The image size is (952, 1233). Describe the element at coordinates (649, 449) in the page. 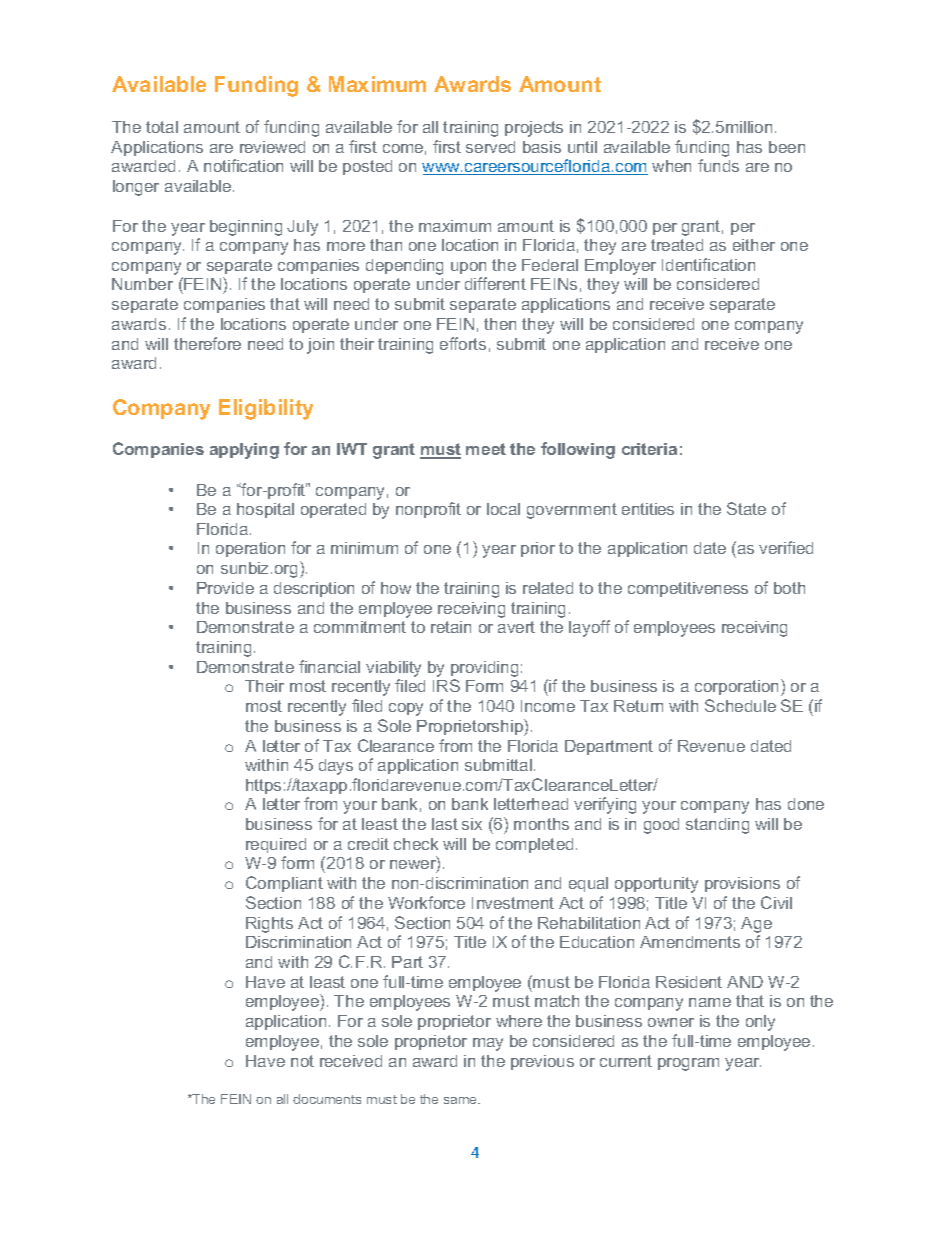

I see `criteria` at that location.
